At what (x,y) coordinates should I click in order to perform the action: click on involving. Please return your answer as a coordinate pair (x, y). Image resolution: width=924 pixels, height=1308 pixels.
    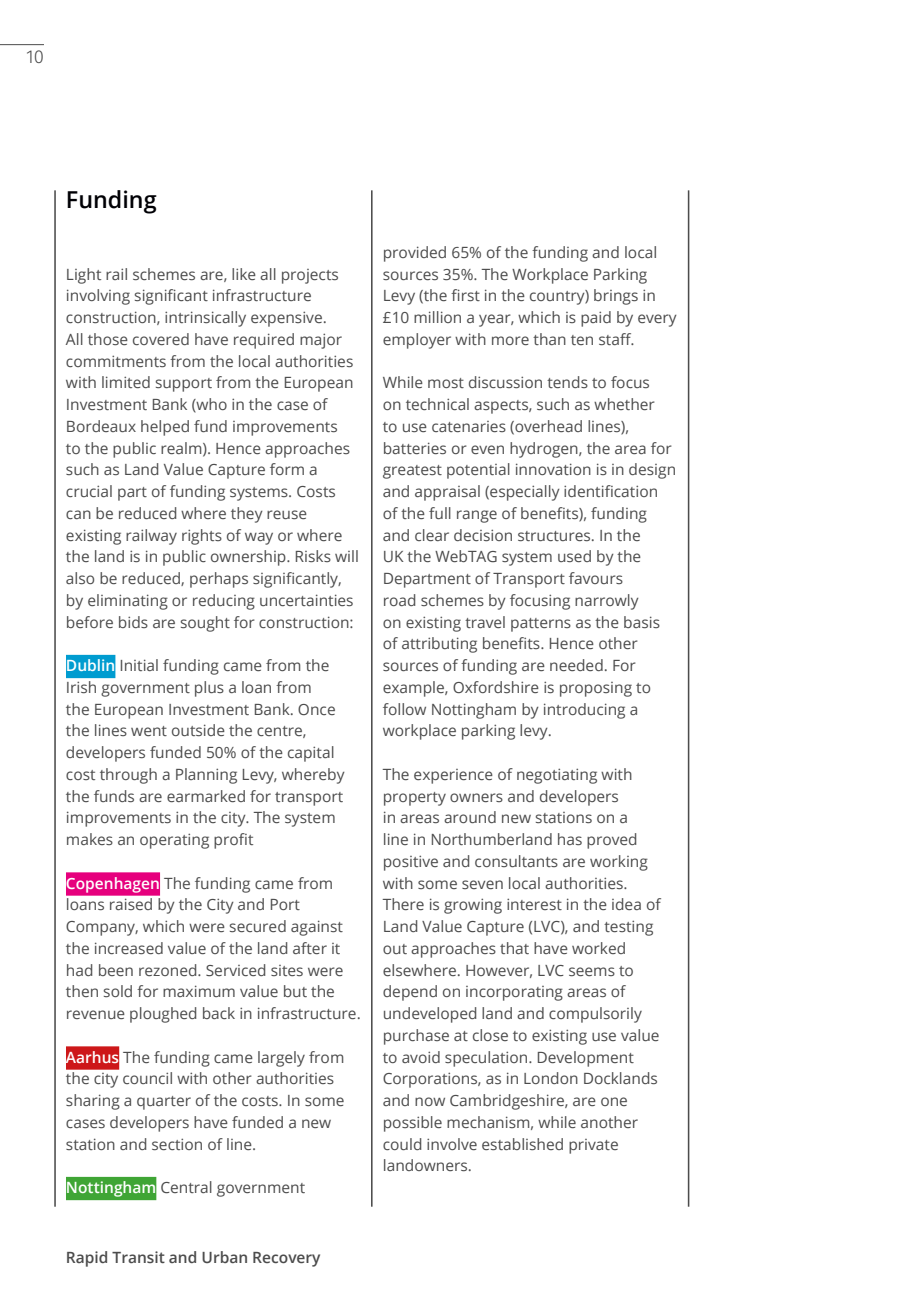
    Looking at the image, I should click on (98, 297).
